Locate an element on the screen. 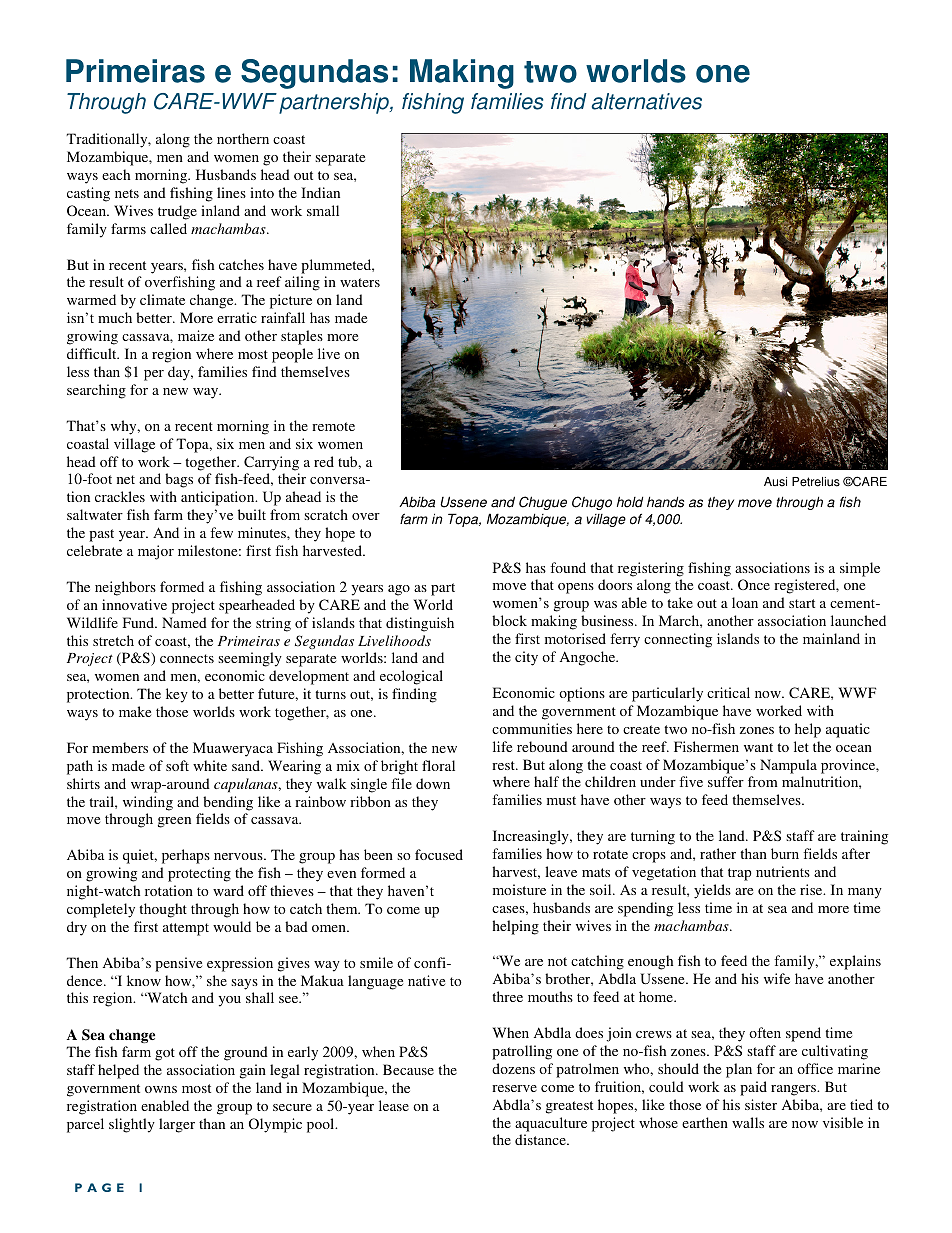 The image size is (952, 1233). each is located at coordinates (116, 174).
